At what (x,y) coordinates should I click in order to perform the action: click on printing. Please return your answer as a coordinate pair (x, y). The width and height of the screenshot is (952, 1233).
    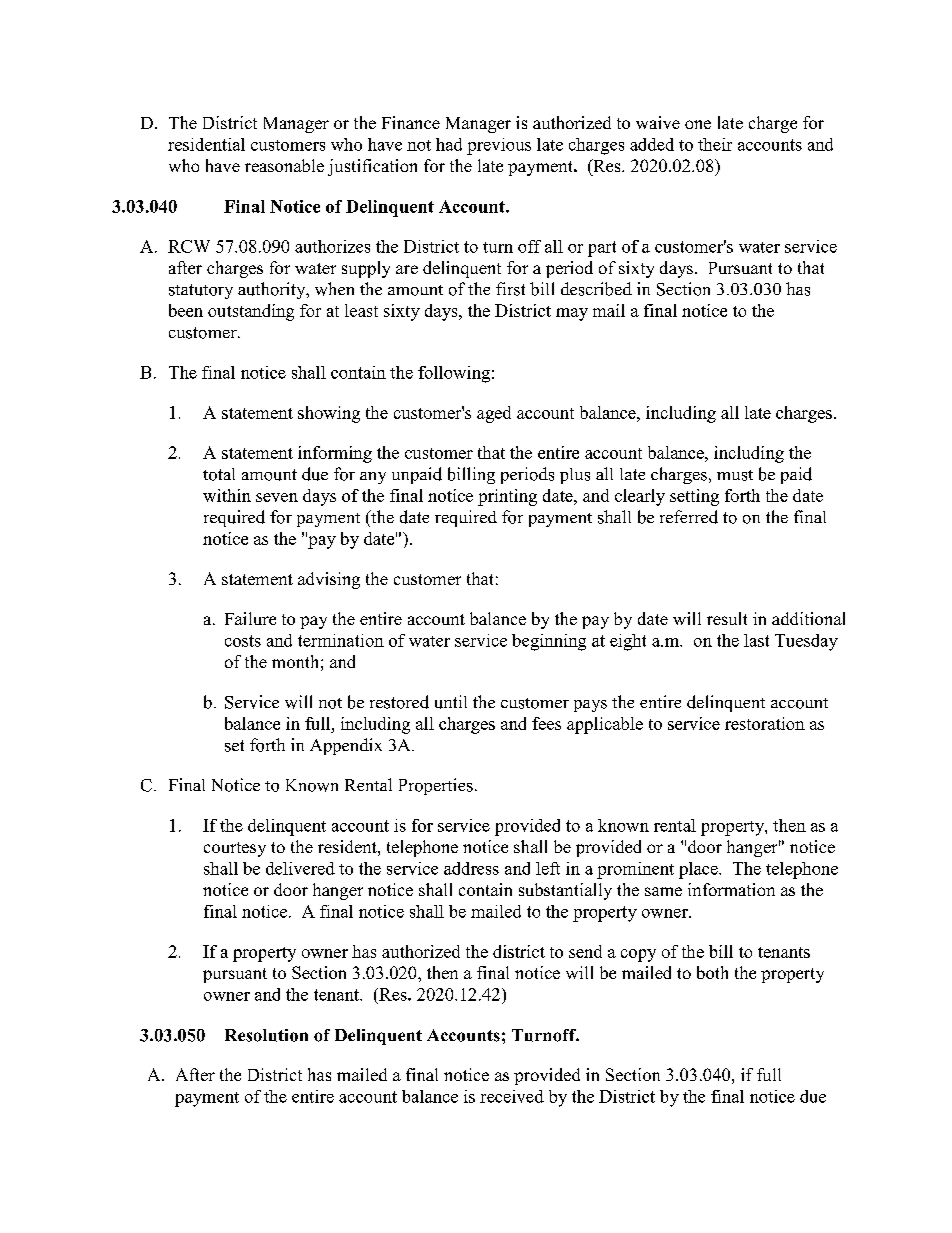
    Looking at the image, I should click on (507, 497).
